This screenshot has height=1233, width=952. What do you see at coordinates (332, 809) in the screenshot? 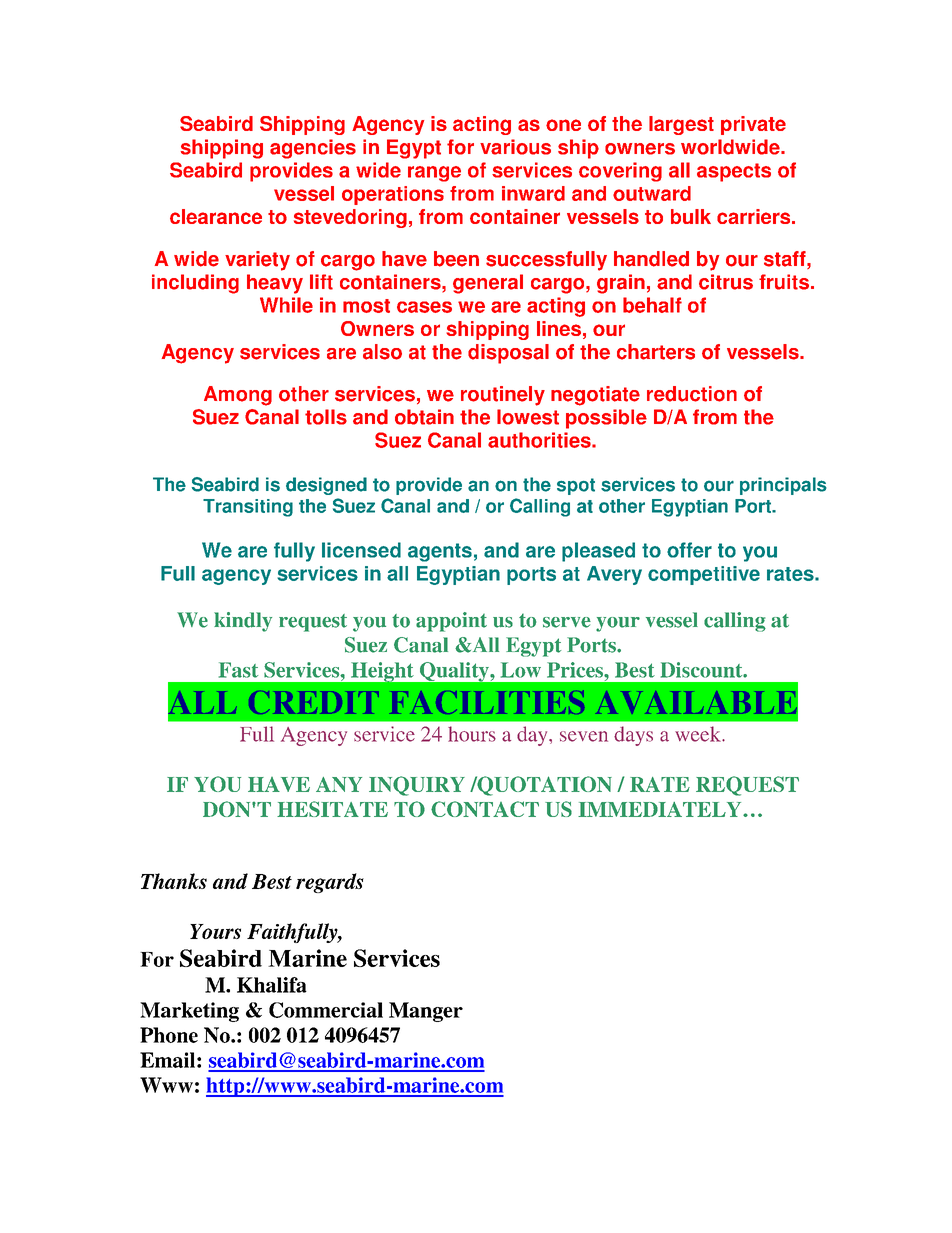
I see `HESITATE` at bounding box center [332, 809].
